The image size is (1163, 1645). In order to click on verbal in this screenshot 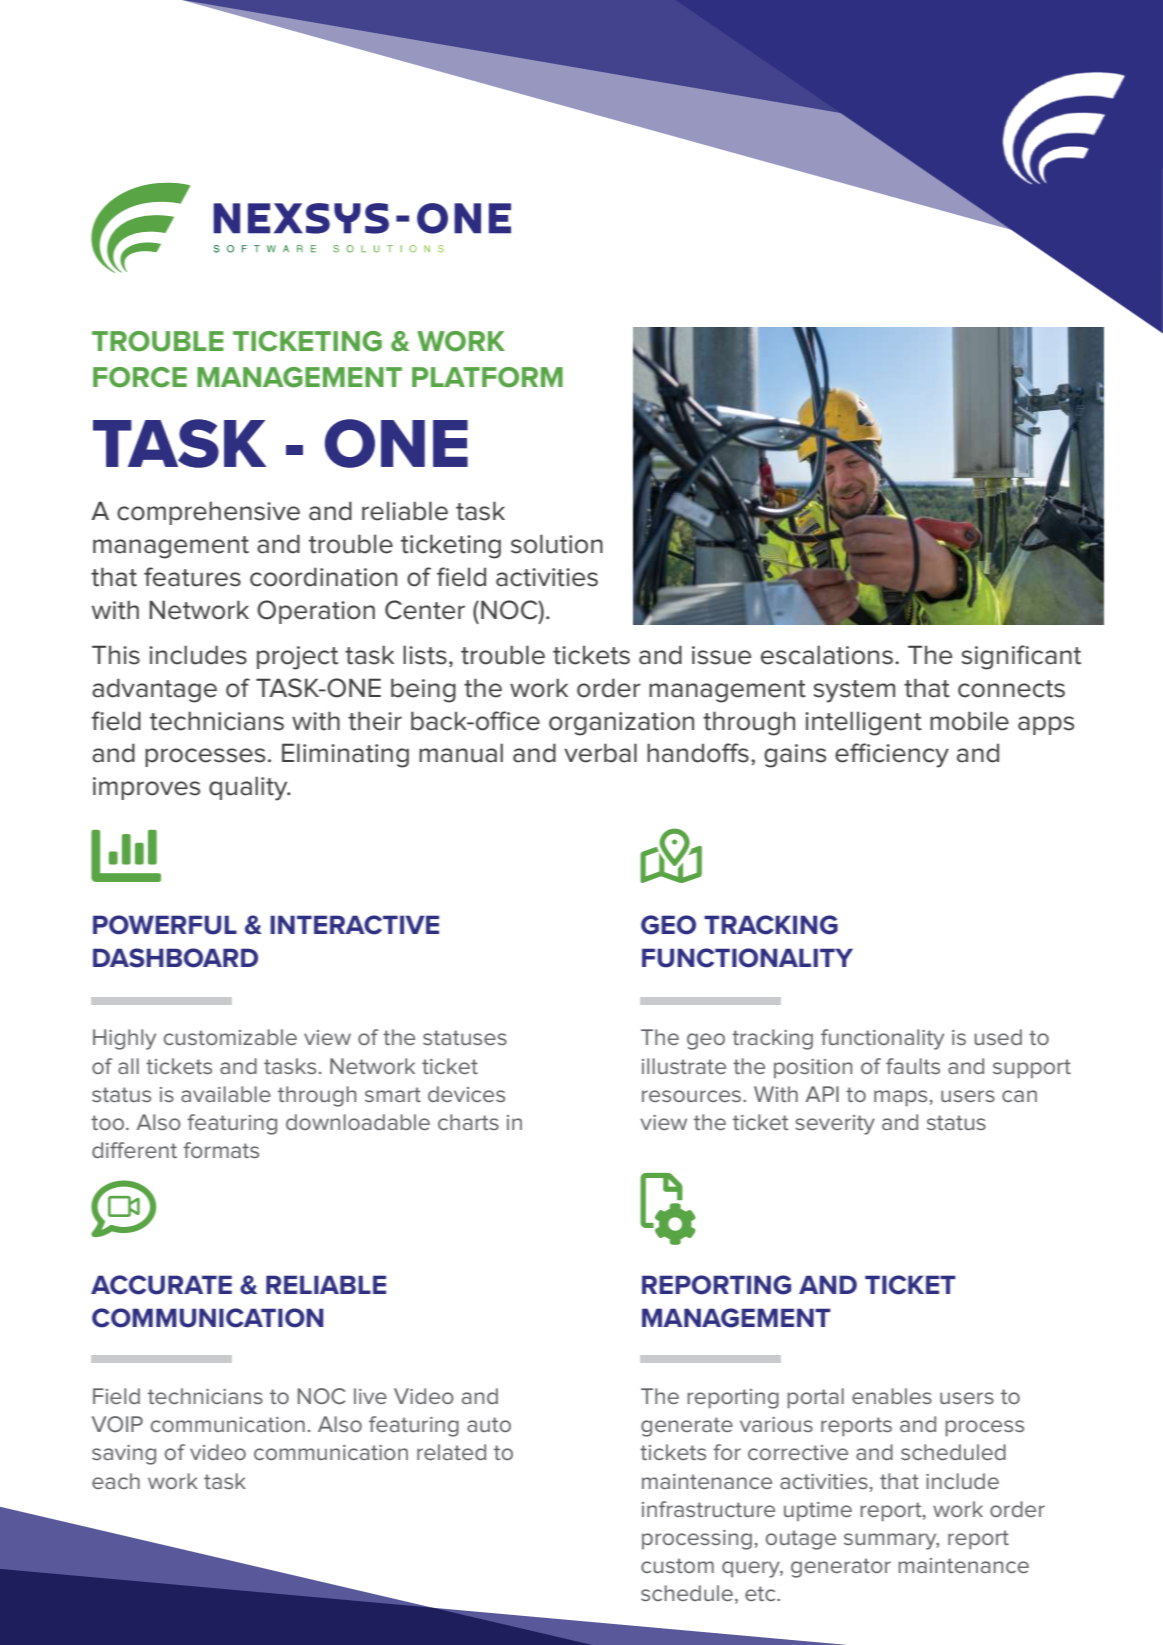, I will do `click(600, 753)`.
